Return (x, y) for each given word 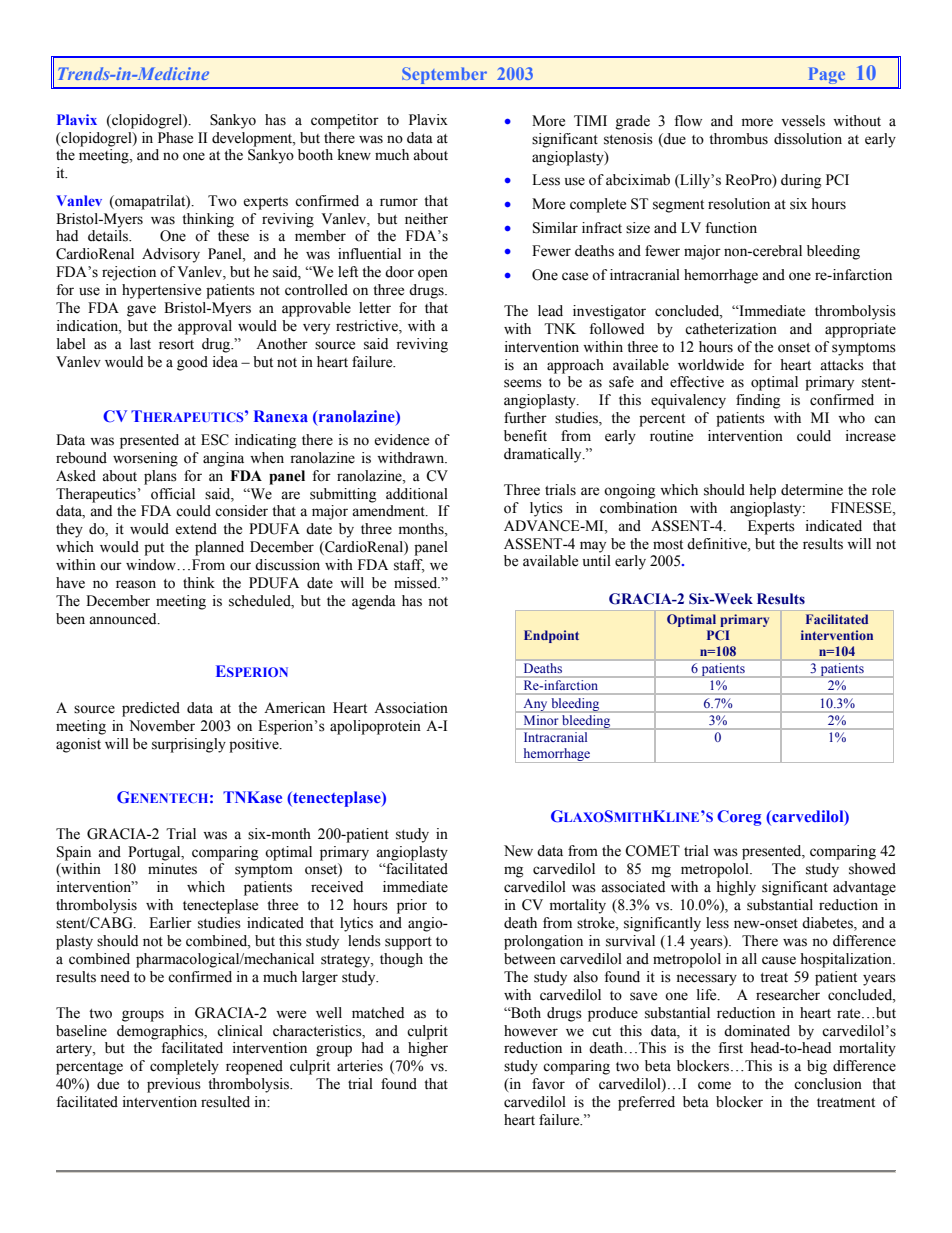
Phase (175, 138)
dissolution (808, 139)
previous (174, 1085)
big (817, 1067)
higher (428, 1049)
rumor (399, 202)
